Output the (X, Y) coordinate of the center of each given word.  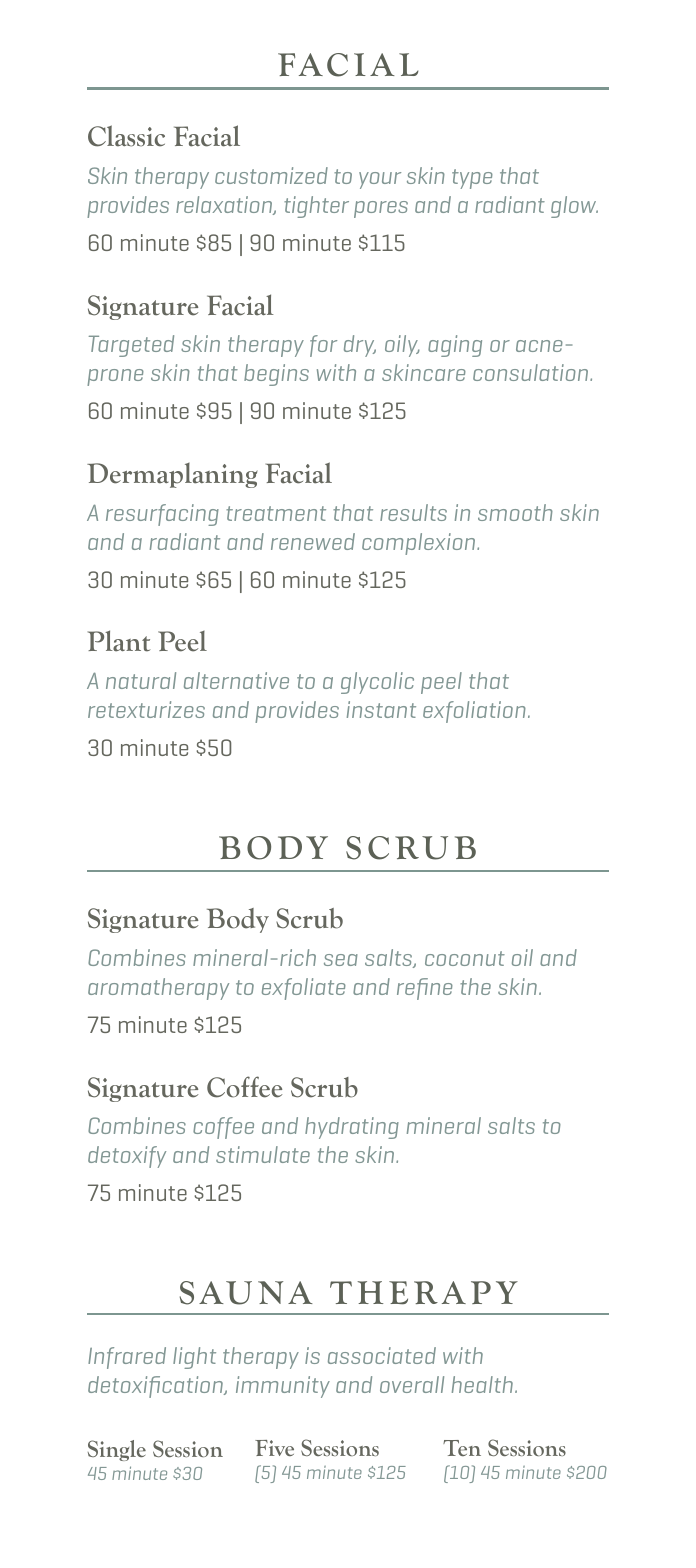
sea (341, 960)
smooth (515, 512)
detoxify (127, 1157)
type (472, 179)
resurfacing (162, 515)
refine (425, 989)
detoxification (156, 1387)
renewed (313, 541)
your (380, 180)
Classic (126, 136)
